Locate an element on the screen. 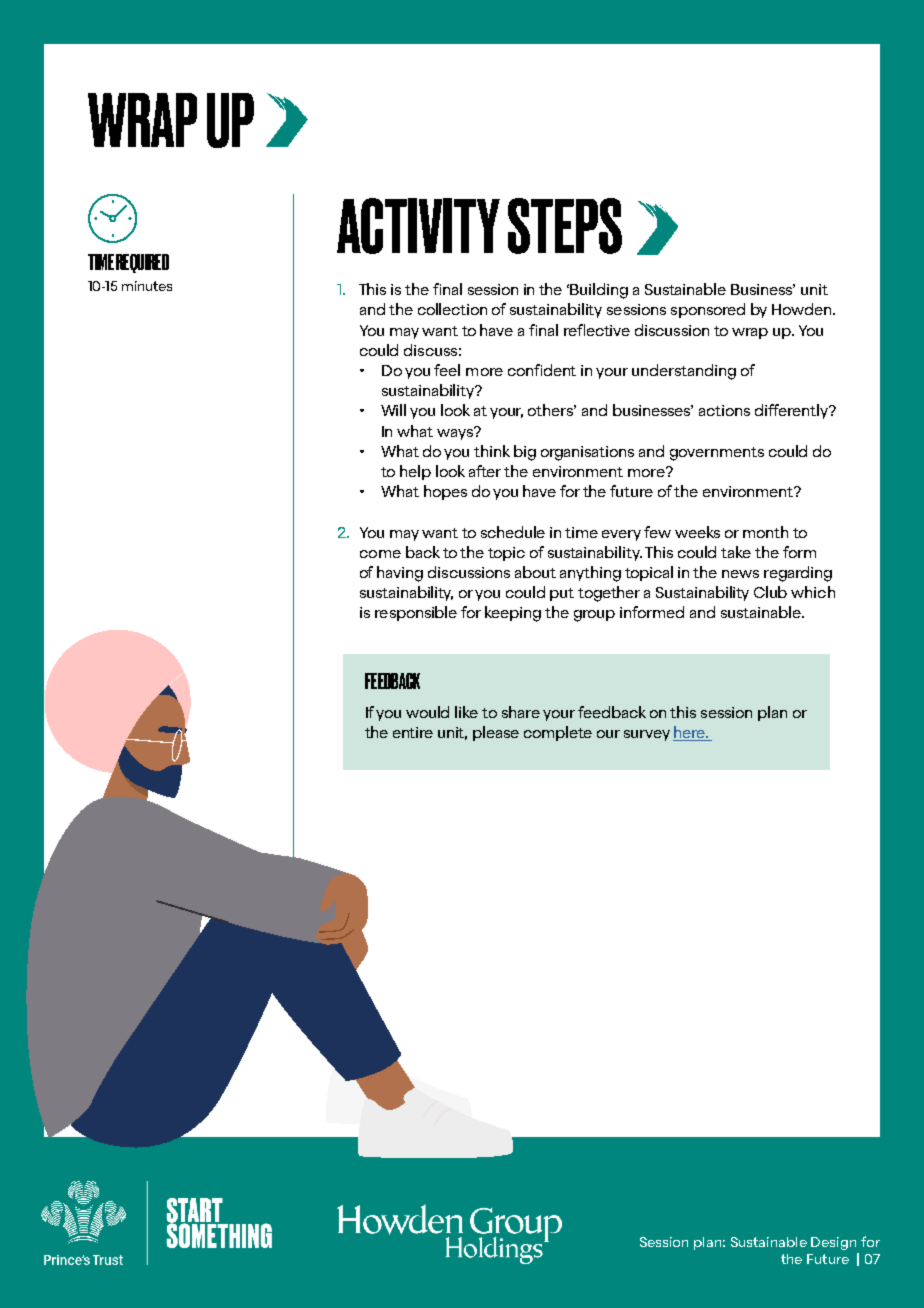  sponsored is located at coordinates (708, 310).
